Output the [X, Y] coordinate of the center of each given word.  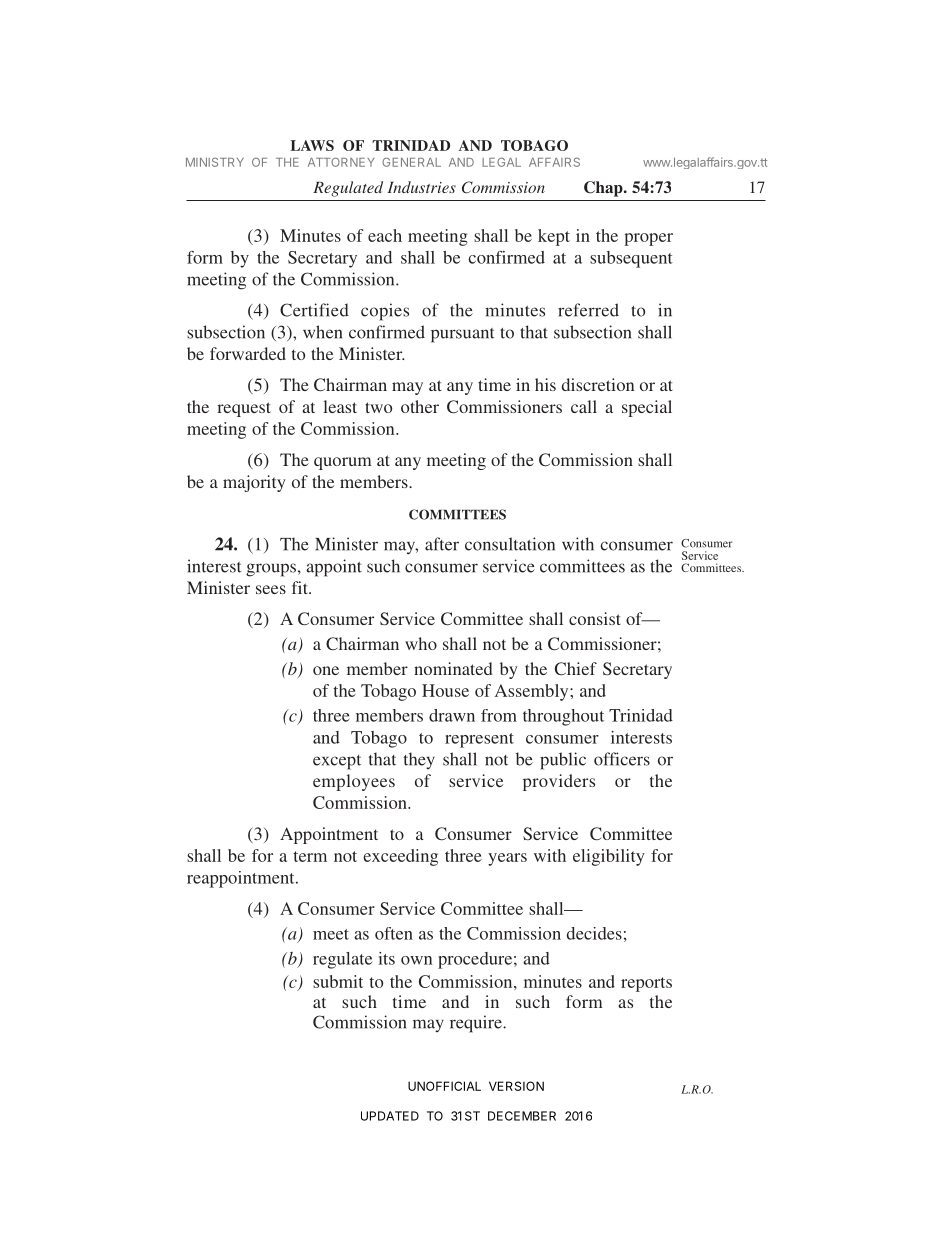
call [584, 406]
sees [271, 589]
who [421, 643]
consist [595, 618]
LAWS [312, 145]
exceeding [400, 857]
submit [338, 981]
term [310, 856]
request [244, 409]
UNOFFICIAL [444, 1086]
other [420, 406]
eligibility [609, 857]
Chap [604, 189]
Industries [421, 187]
